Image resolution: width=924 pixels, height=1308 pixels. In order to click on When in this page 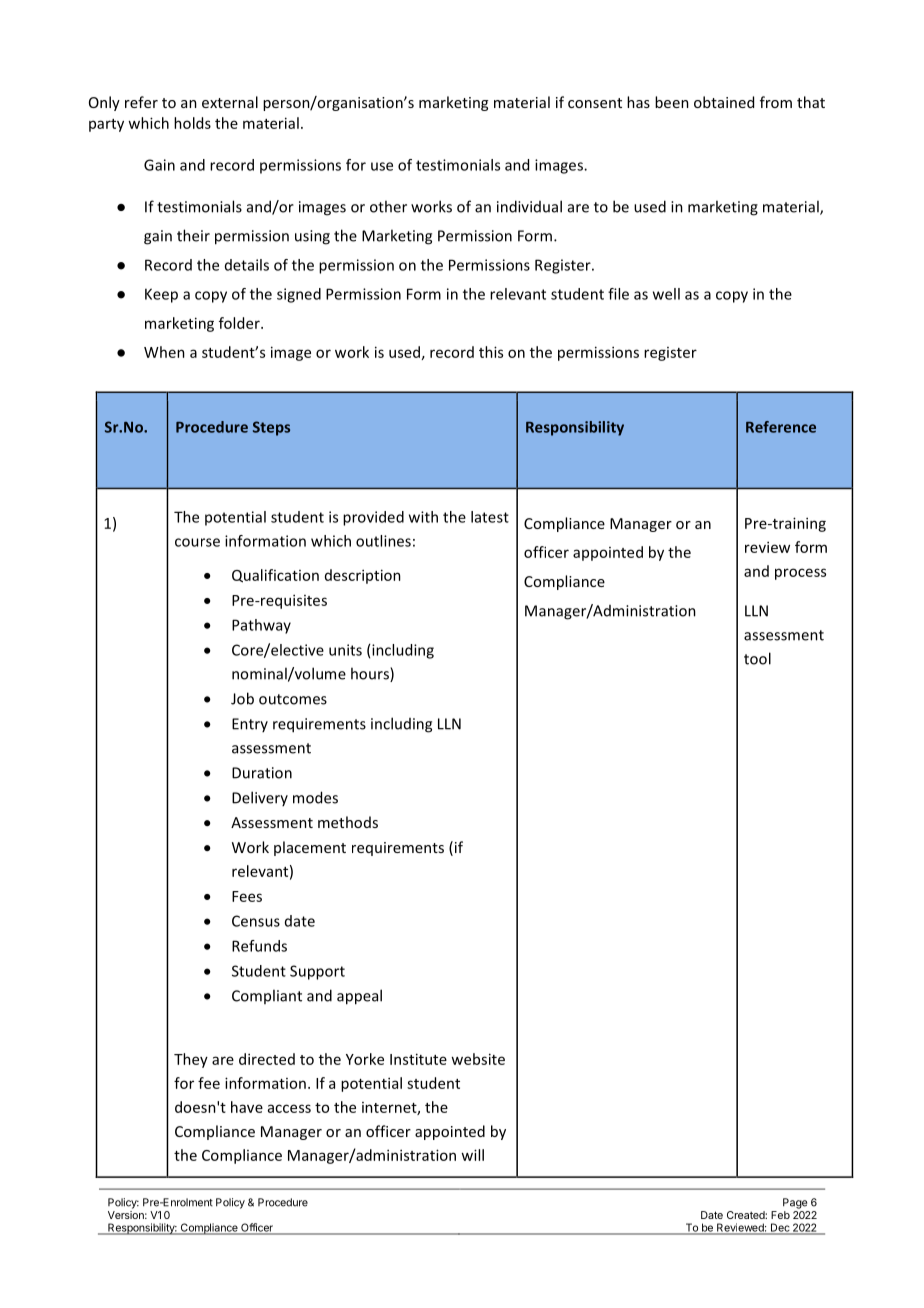, I will do `click(164, 352)`.
